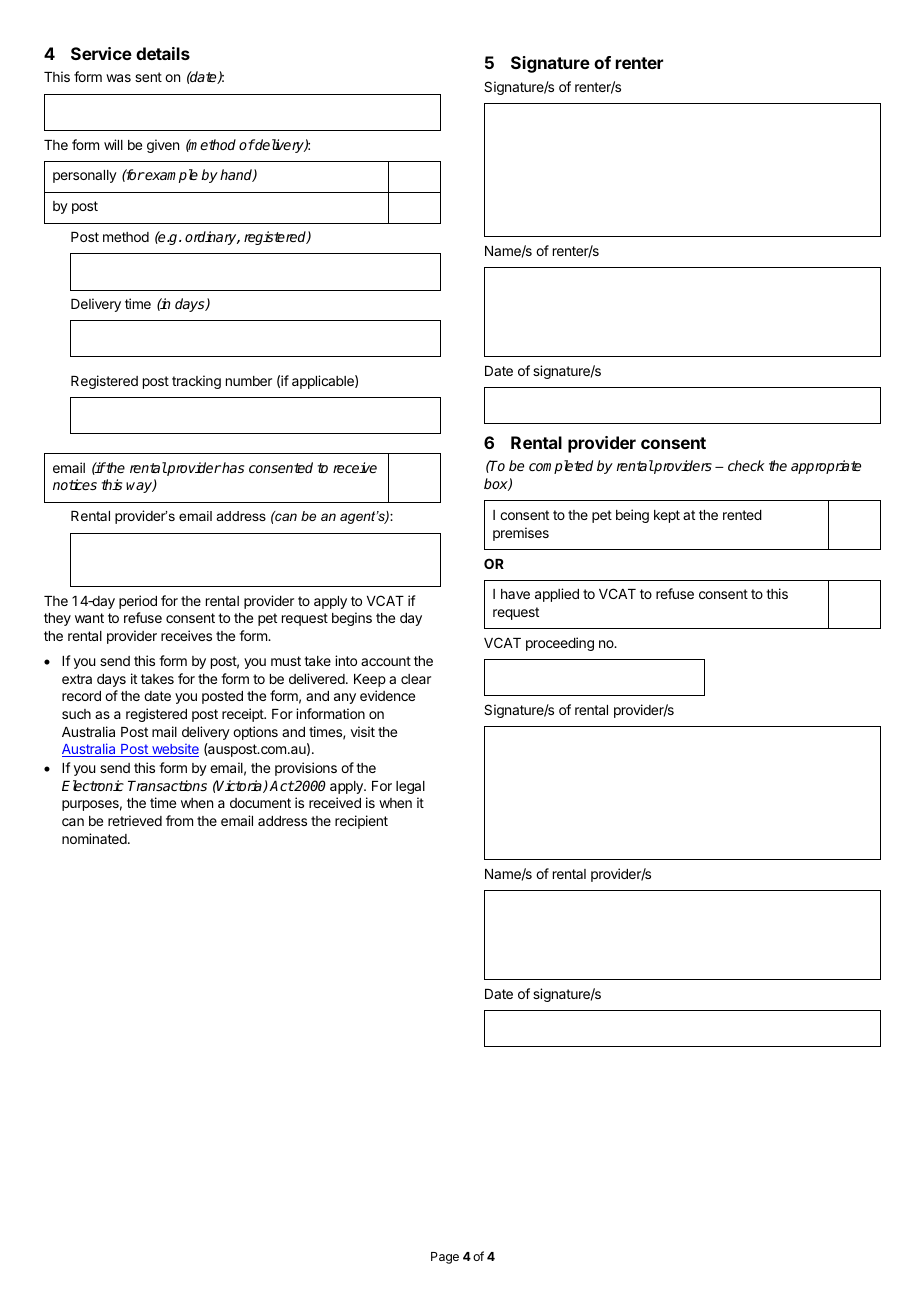 This screenshot has height=1308, width=924. I want to click on was, so click(118, 78).
